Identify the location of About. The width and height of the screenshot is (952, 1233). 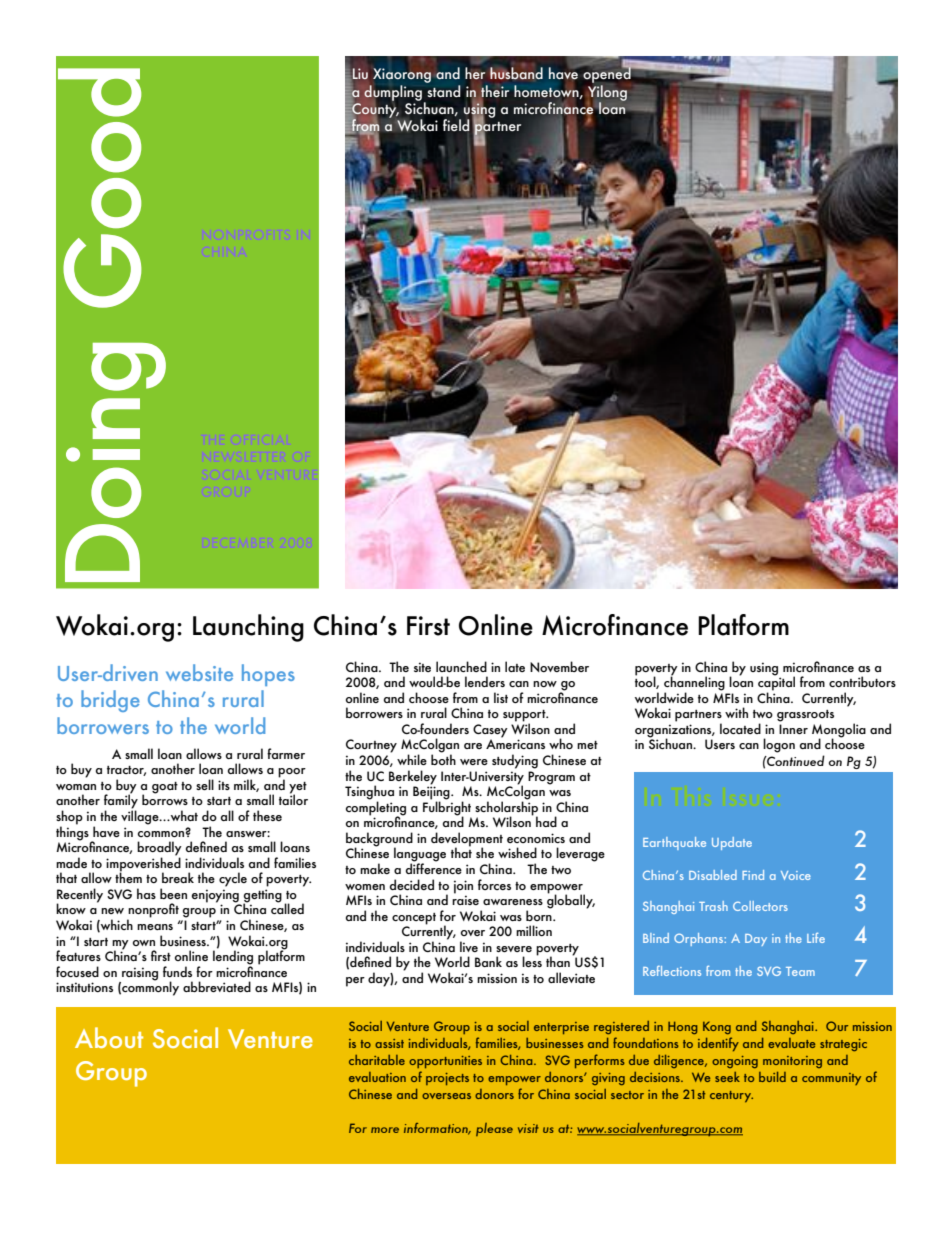
(109, 1037).
